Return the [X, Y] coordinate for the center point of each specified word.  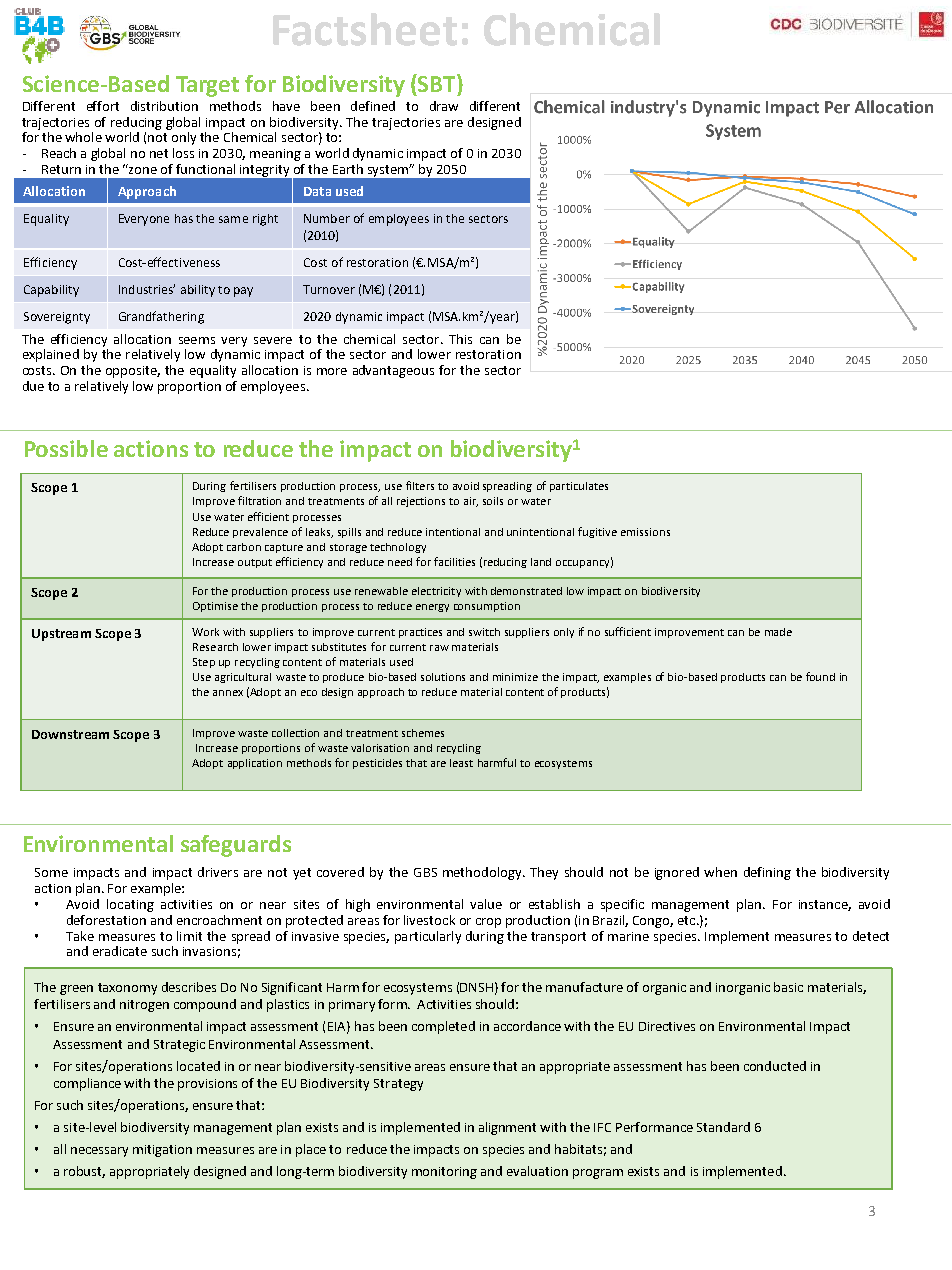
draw [444, 106]
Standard [723, 1127]
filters [420, 485]
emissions [645, 532]
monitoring [444, 1173]
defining [767, 873]
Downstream [70, 734]
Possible [66, 448]
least [461, 763]
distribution [164, 106]
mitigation [162, 1151]
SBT [437, 83]
